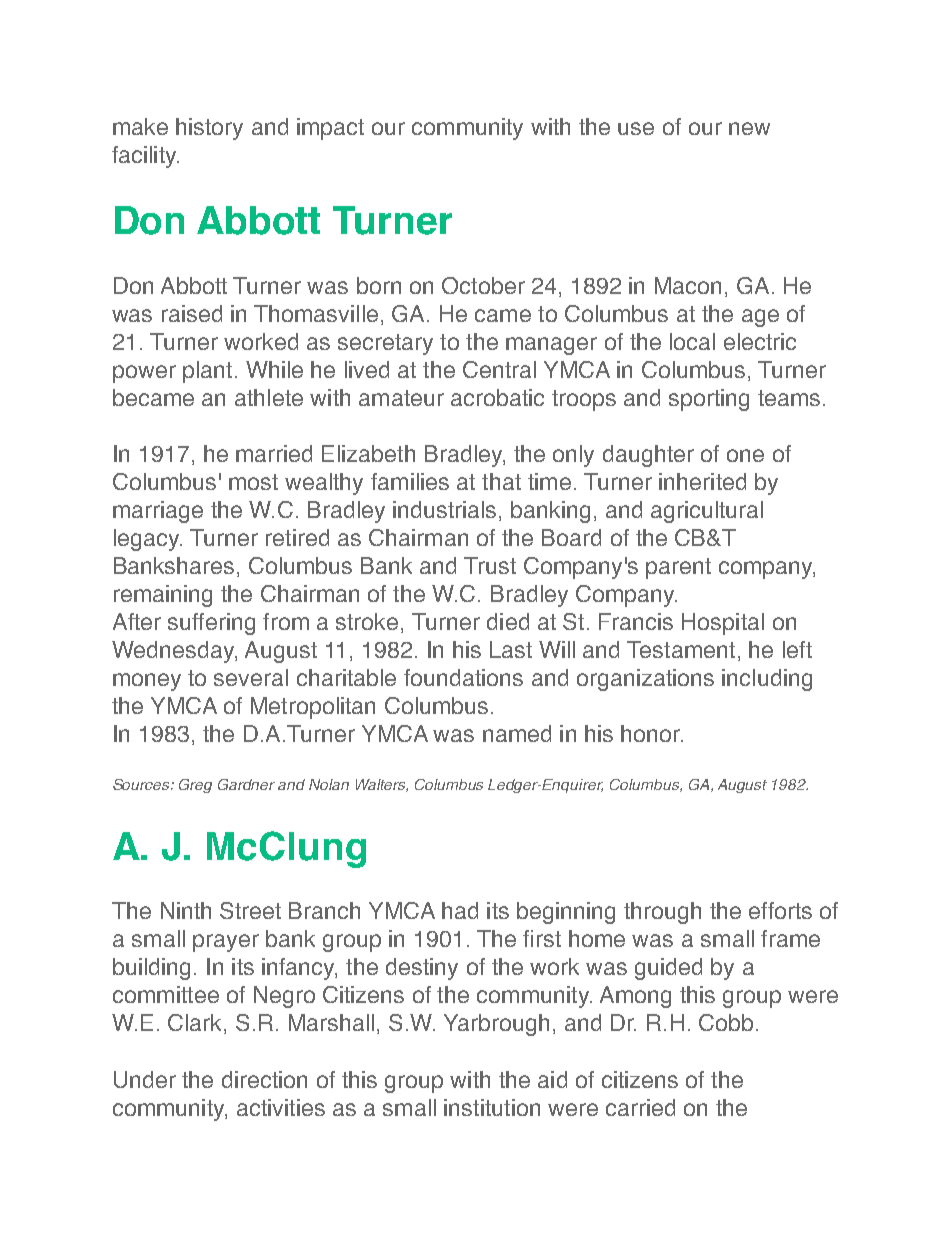 Image resolution: width=952 pixels, height=1233 pixels. Describe the element at coordinates (517, 733) in the image. I see `named` at that location.
